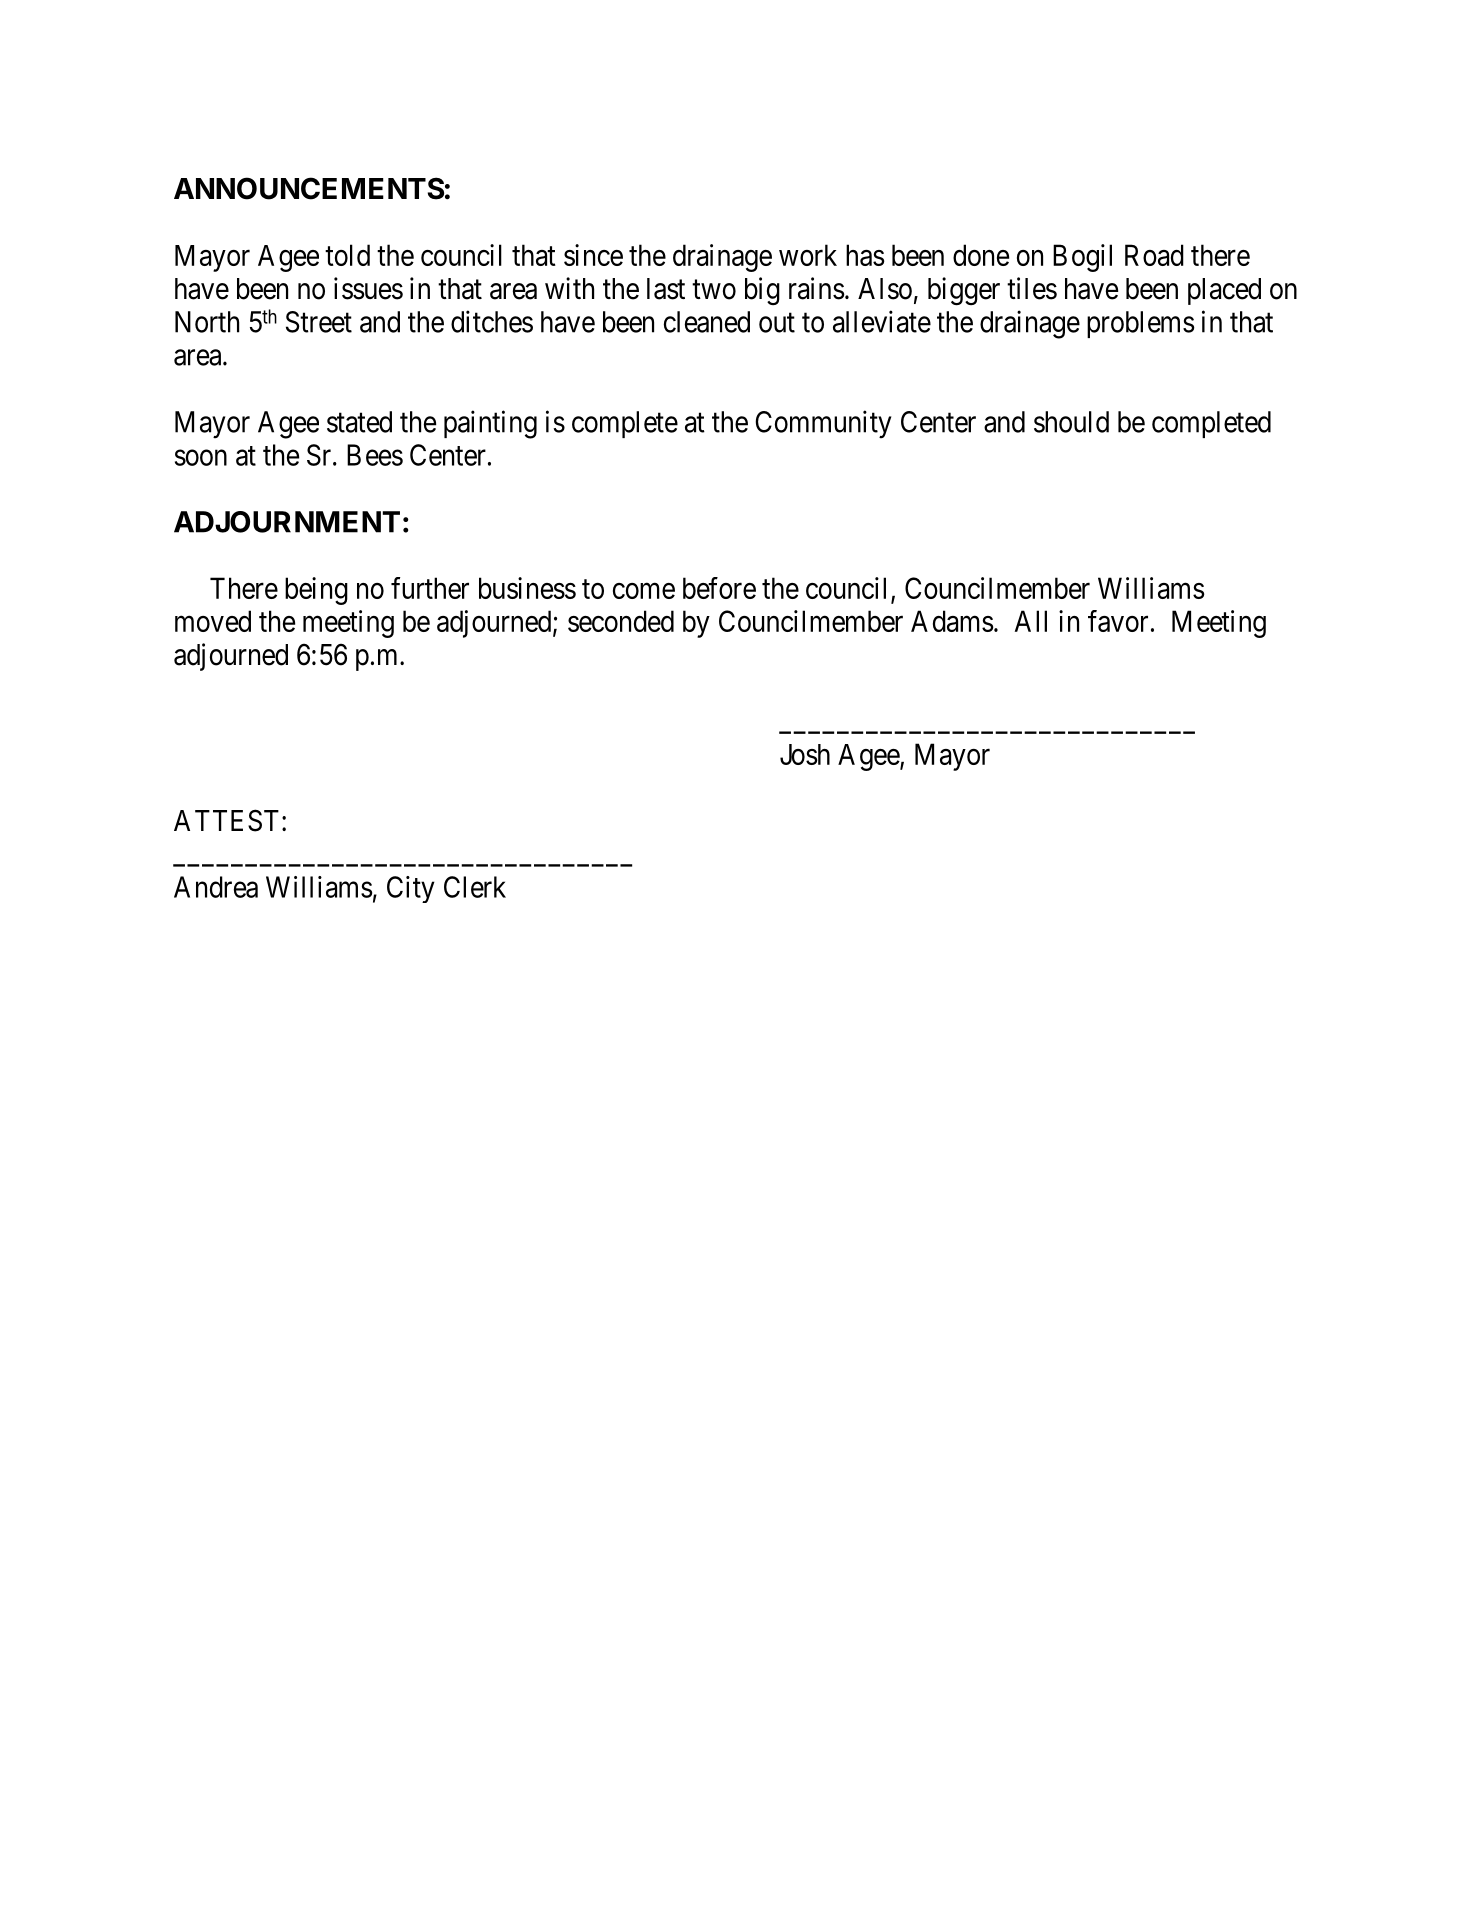  Describe the element at coordinates (201, 458) in the image. I see `soon` at that location.
